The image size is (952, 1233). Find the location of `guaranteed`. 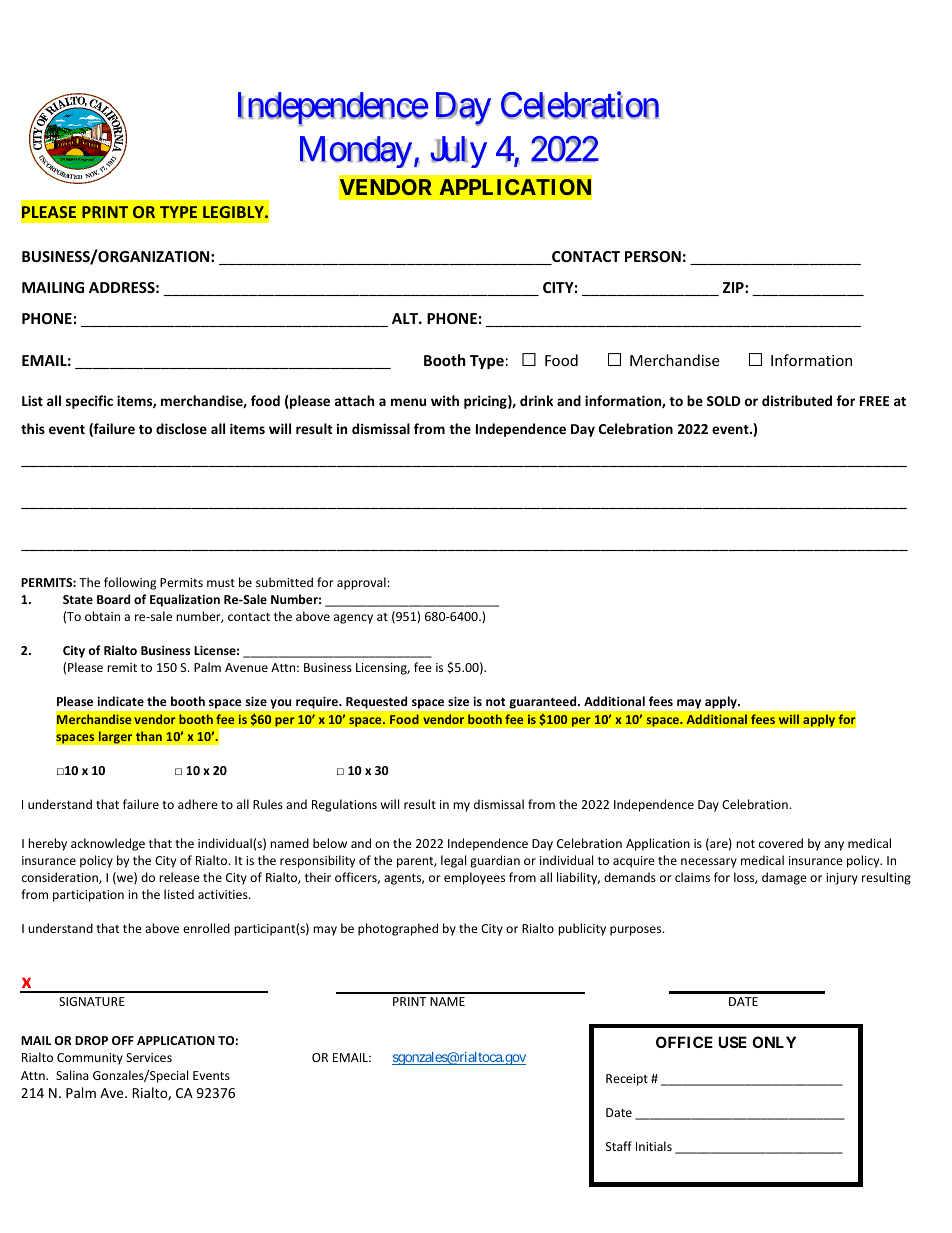

guaranteed is located at coordinates (544, 702).
